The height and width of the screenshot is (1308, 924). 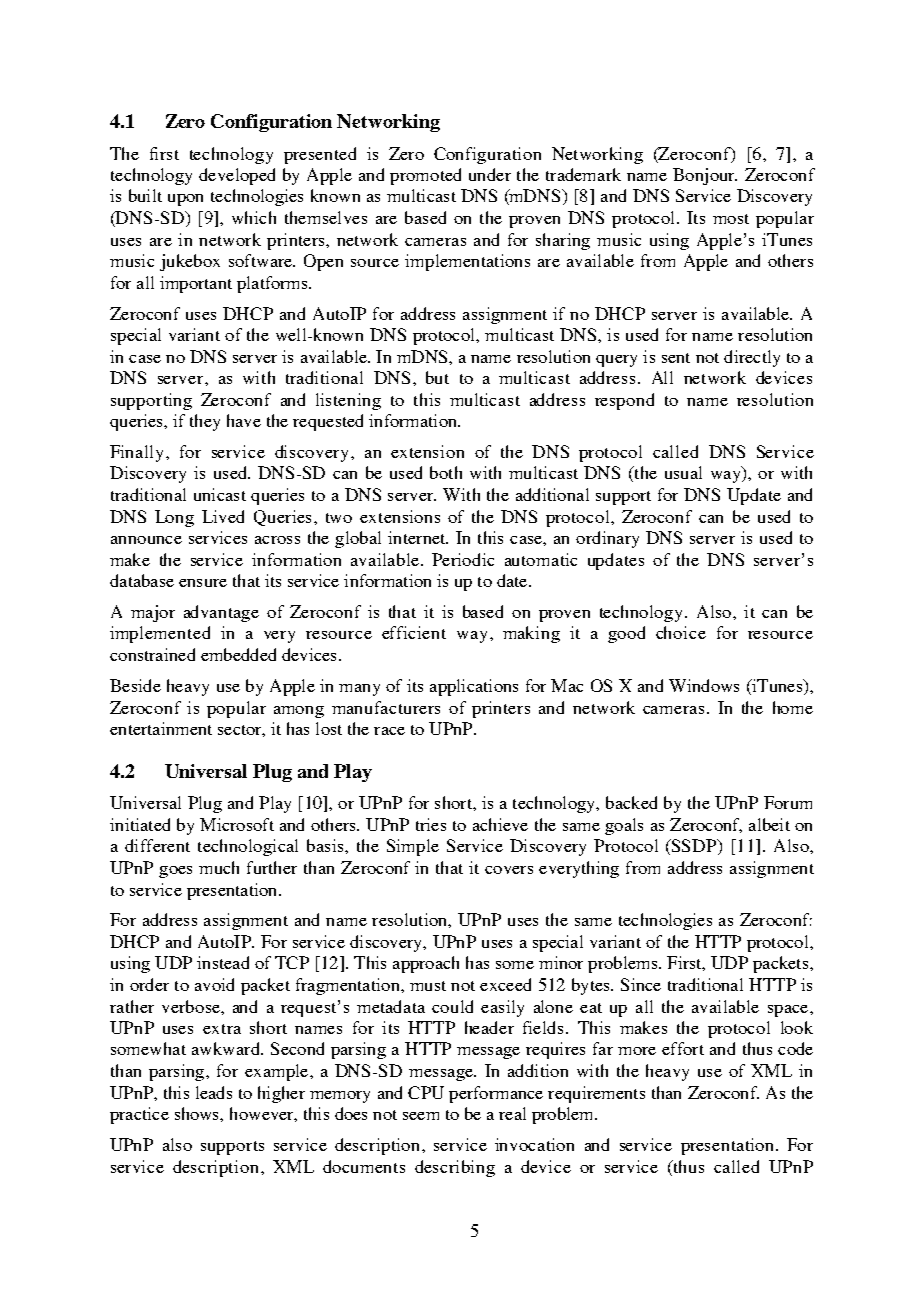 What do you see at coordinates (769, 824) in the screenshot?
I see `albeit` at bounding box center [769, 824].
